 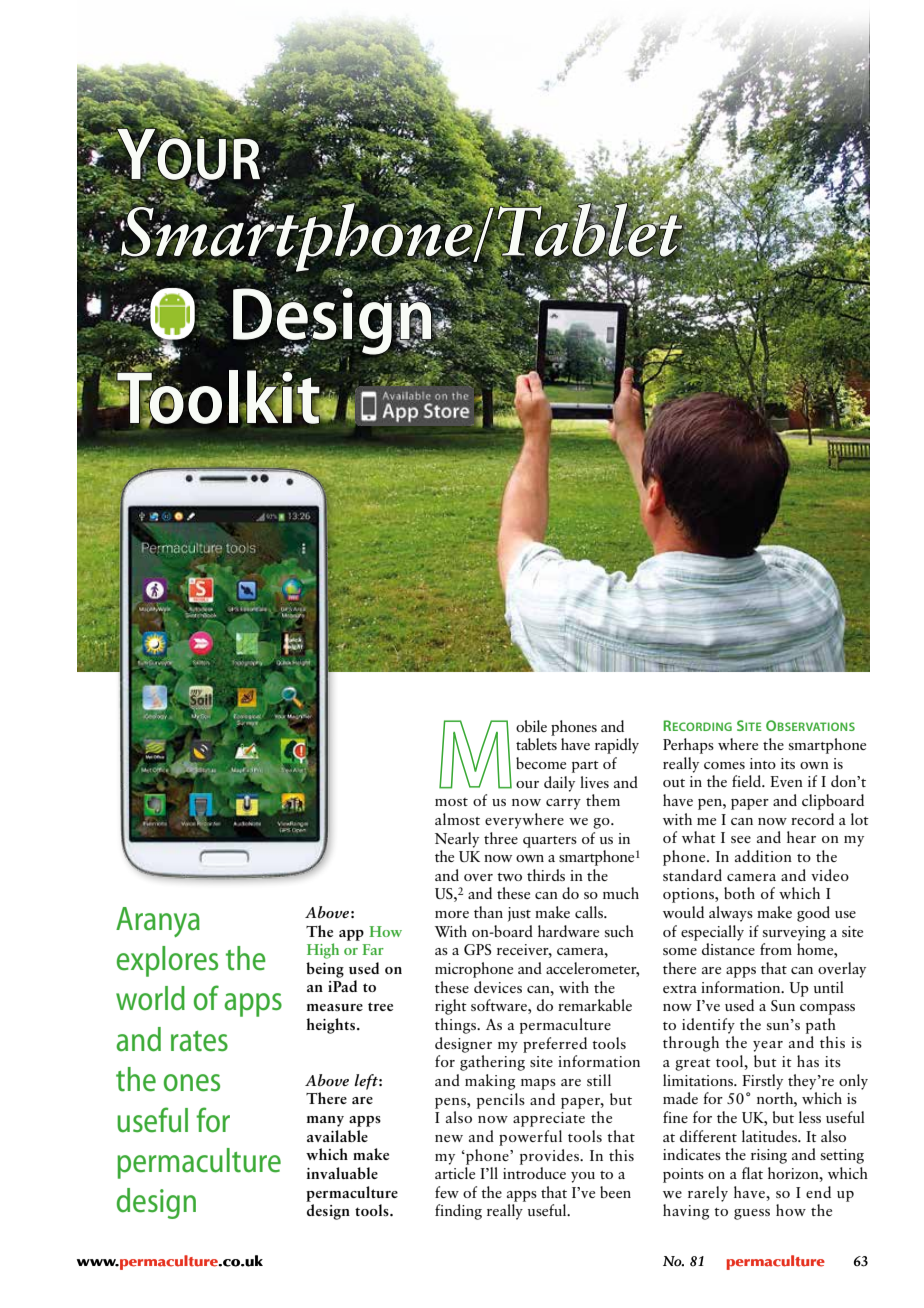 What do you see at coordinates (585, 767) in the screenshot?
I see `part` at bounding box center [585, 767].
